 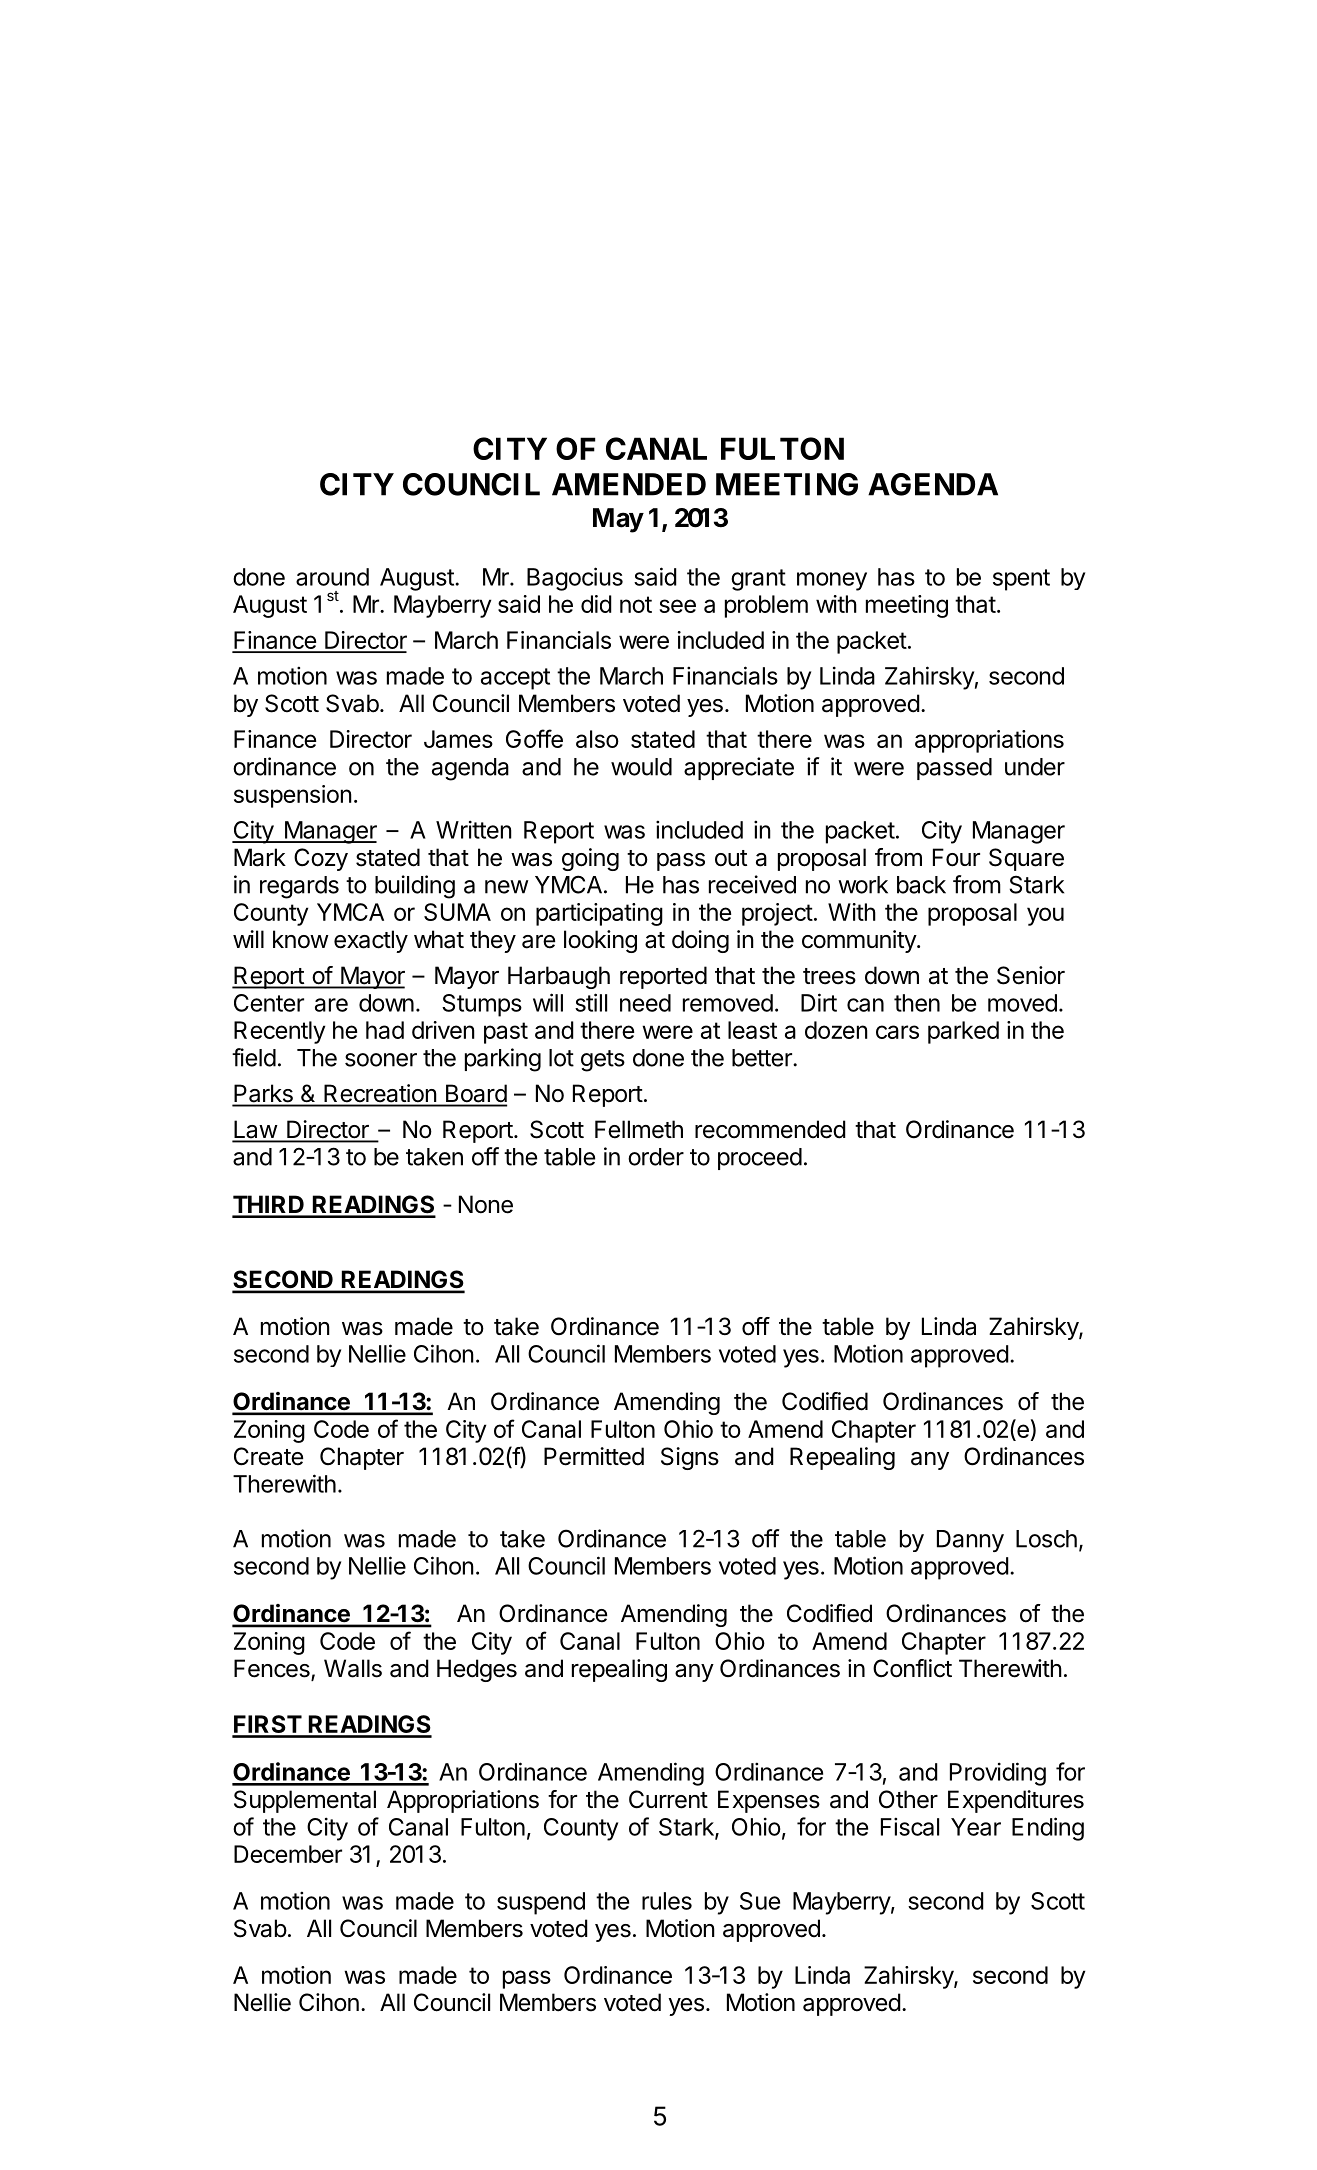 What do you see at coordinates (486, 1204) in the screenshot?
I see `None` at bounding box center [486, 1204].
